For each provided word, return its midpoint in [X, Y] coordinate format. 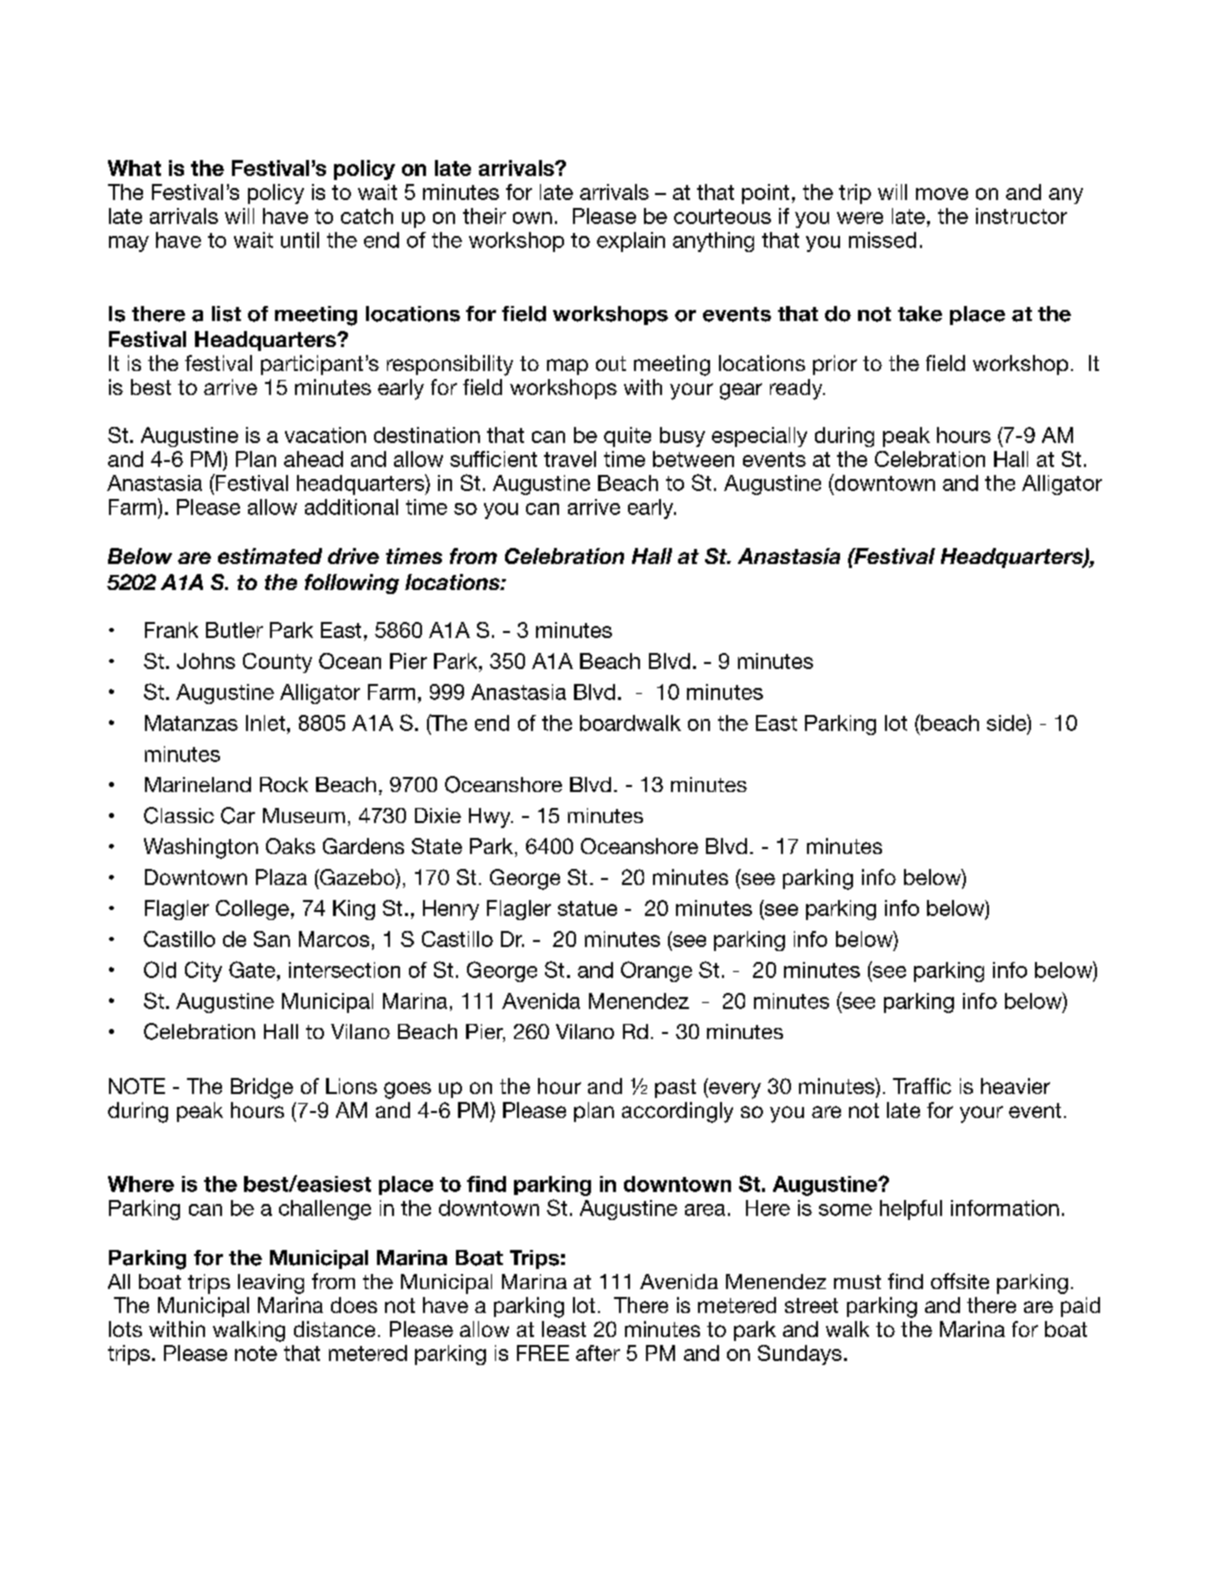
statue [587, 908]
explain [631, 242]
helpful [911, 1210]
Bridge [262, 1088]
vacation [325, 435]
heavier [1015, 1086]
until [300, 240]
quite [627, 437]
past [675, 1088]
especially [759, 437]
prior [835, 365]
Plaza [281, 877]
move [942, 194]
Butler [234, 630]
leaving [271, 1284]
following [352, 584]
